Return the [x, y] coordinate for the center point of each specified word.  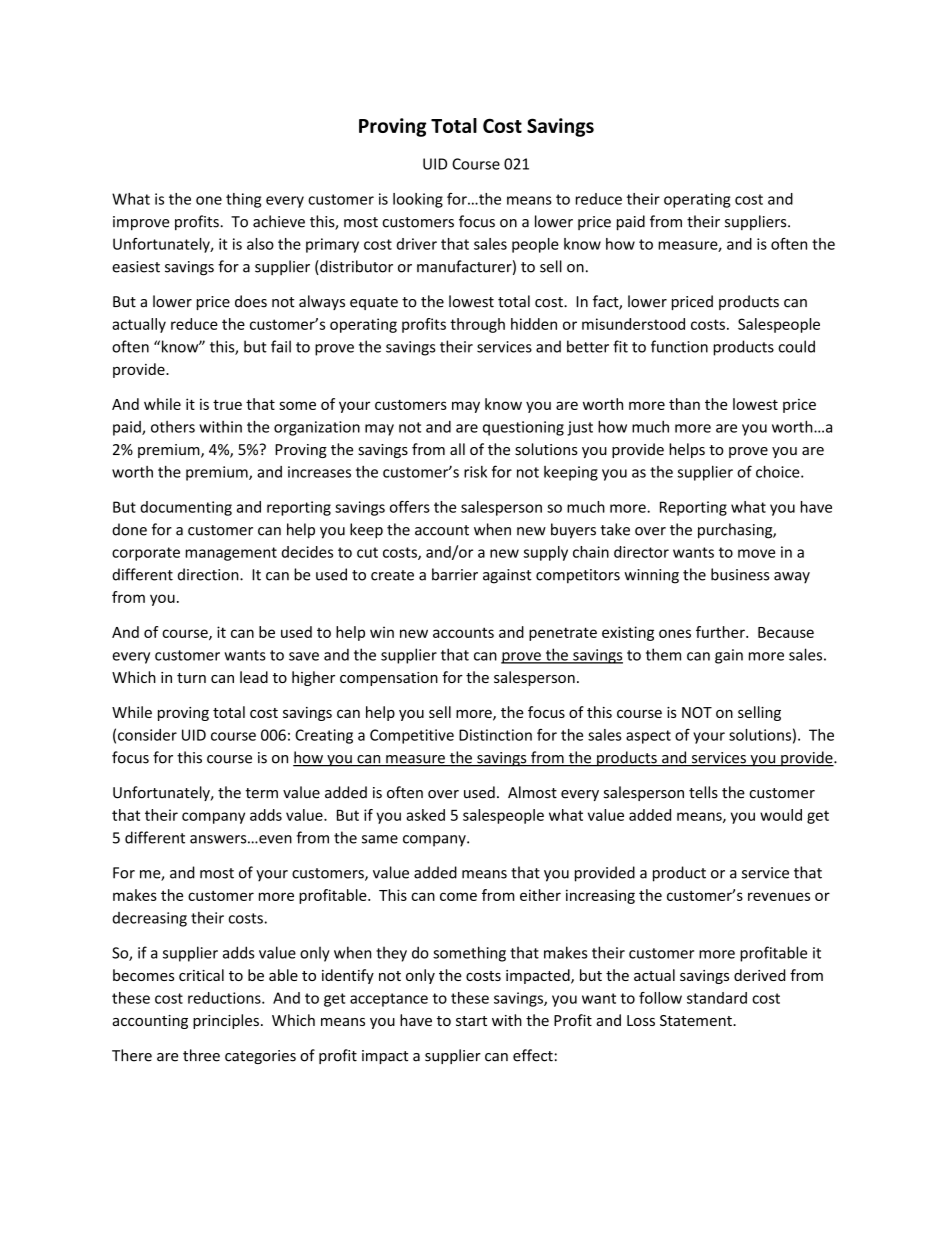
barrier [455, 574]
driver [417, 244]
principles [226, 1021]
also [260, 244]
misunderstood [633, 324]
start [471, 1021]
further [721, 632]
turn [191, 678]
